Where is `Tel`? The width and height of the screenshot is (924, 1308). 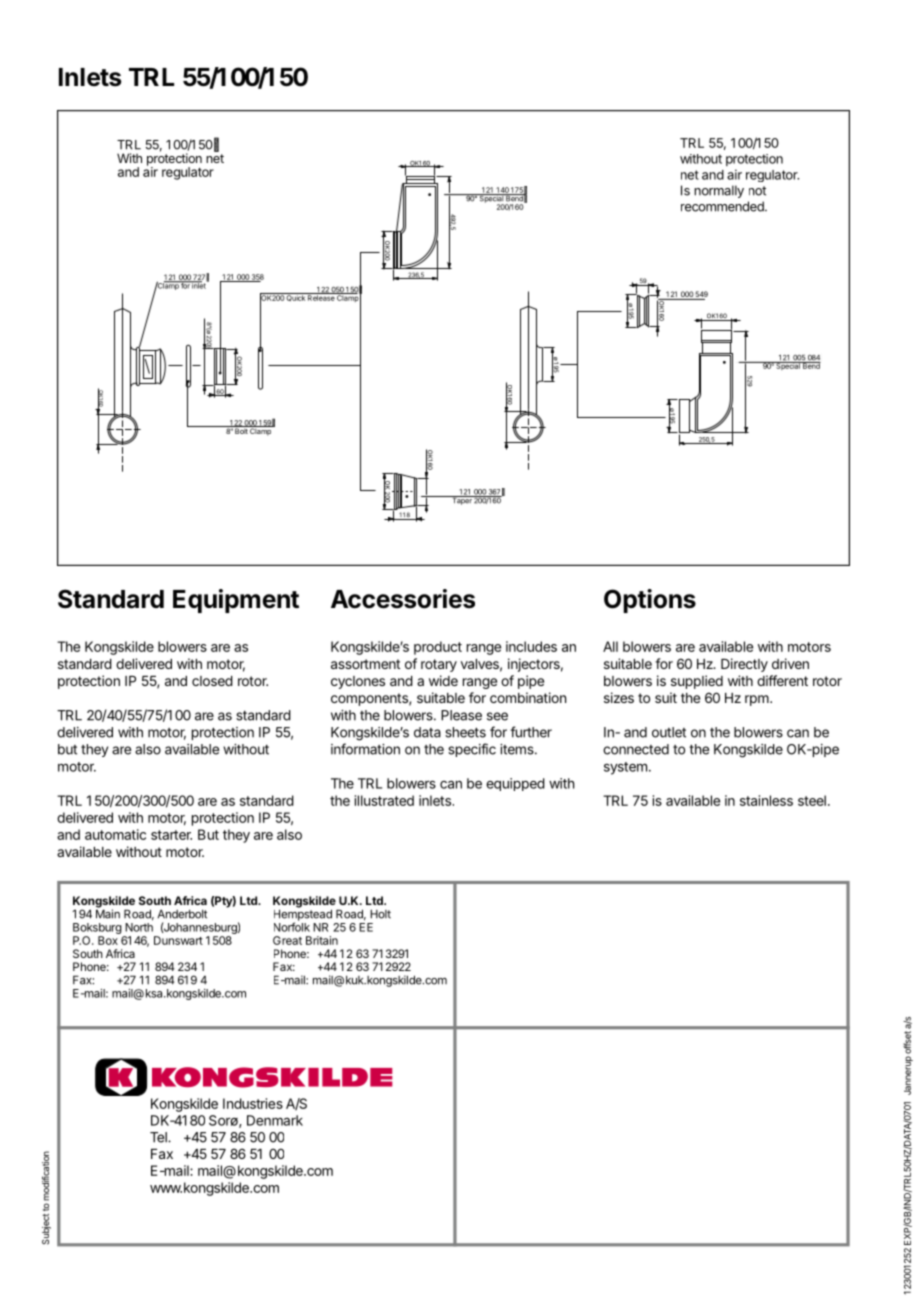 Tel is located at coordinates (159, 1137).
